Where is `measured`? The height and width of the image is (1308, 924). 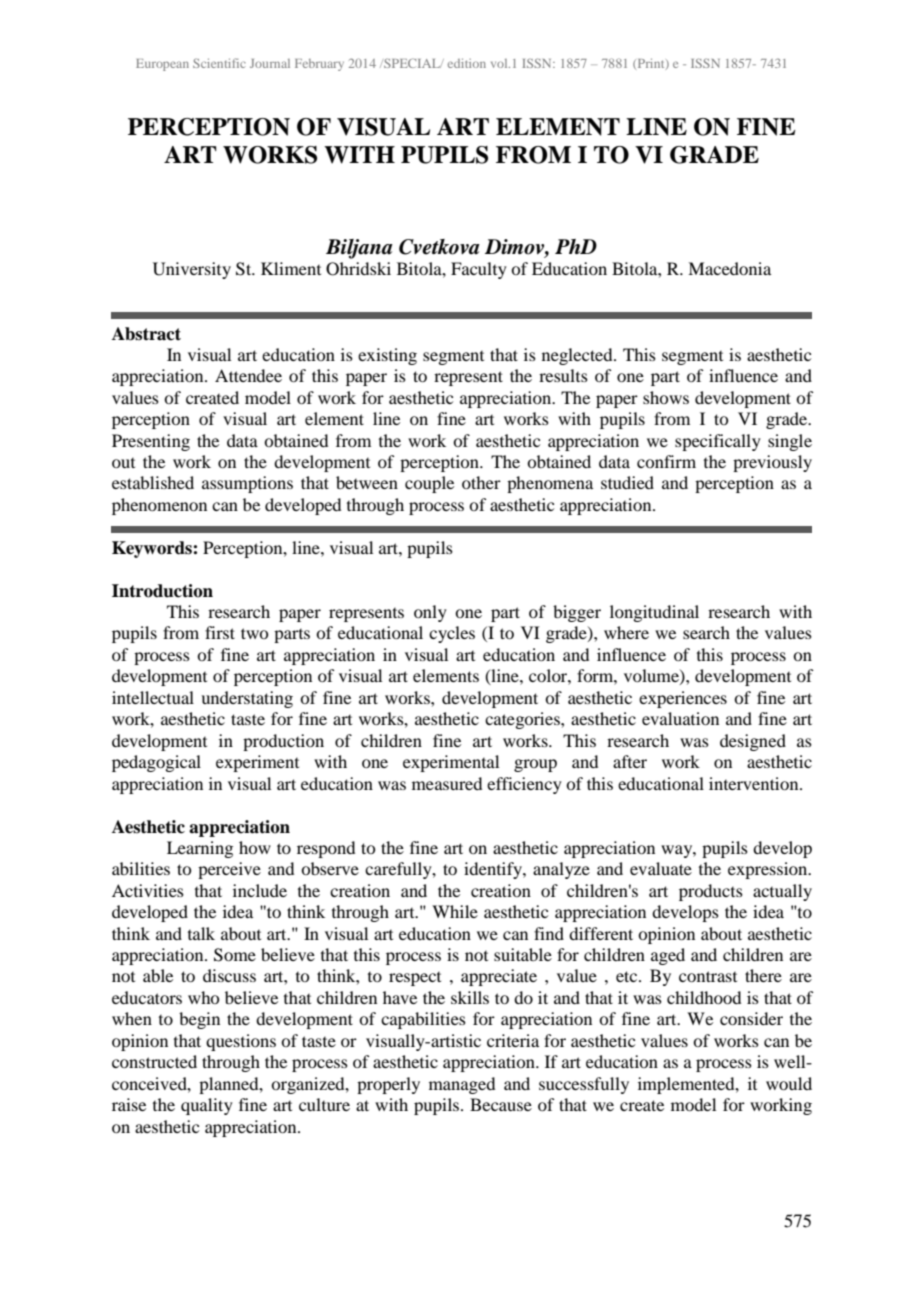
measured is located at coordinates (447, 783).
